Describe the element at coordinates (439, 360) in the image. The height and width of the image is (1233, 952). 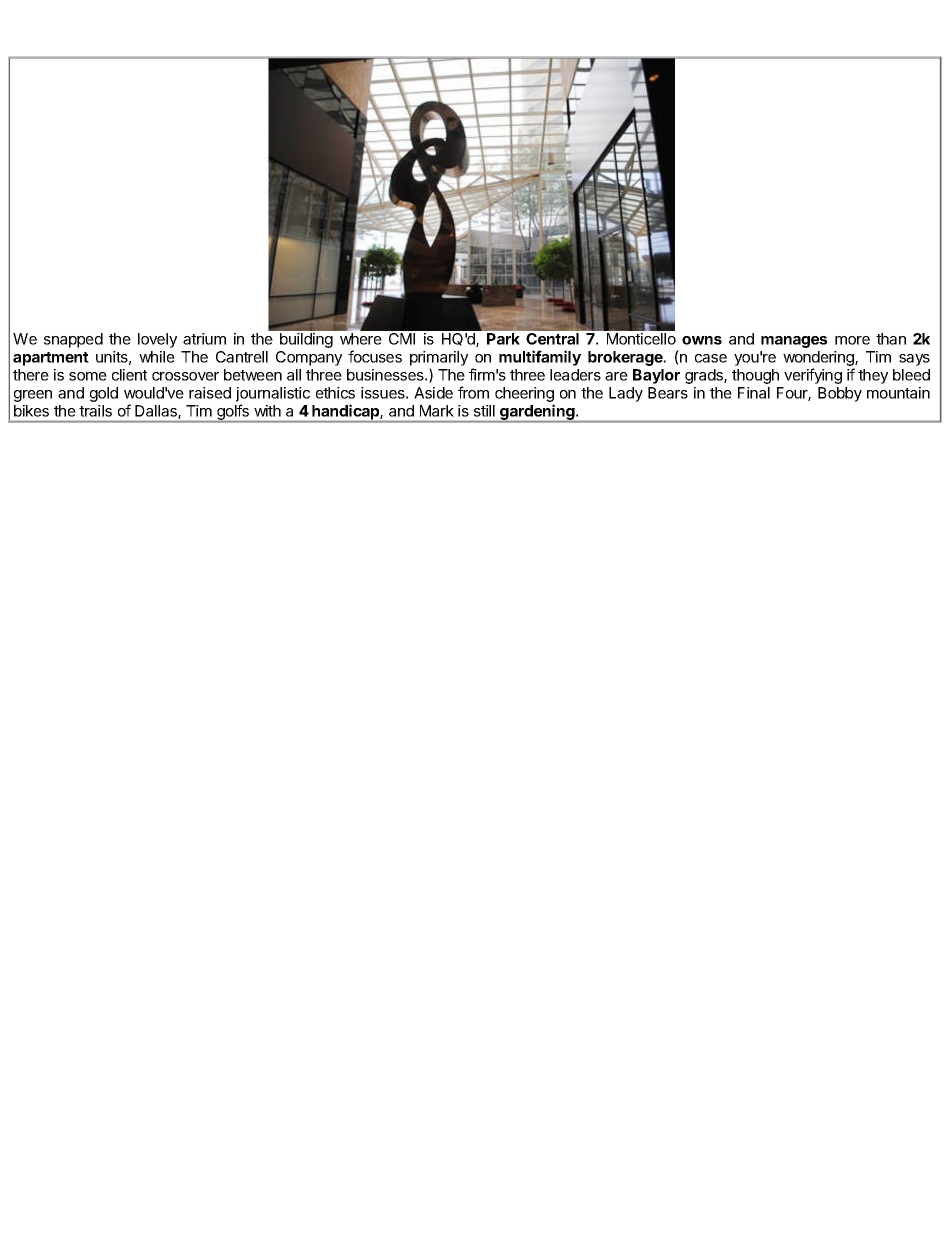
I see `primarily` at that location.
